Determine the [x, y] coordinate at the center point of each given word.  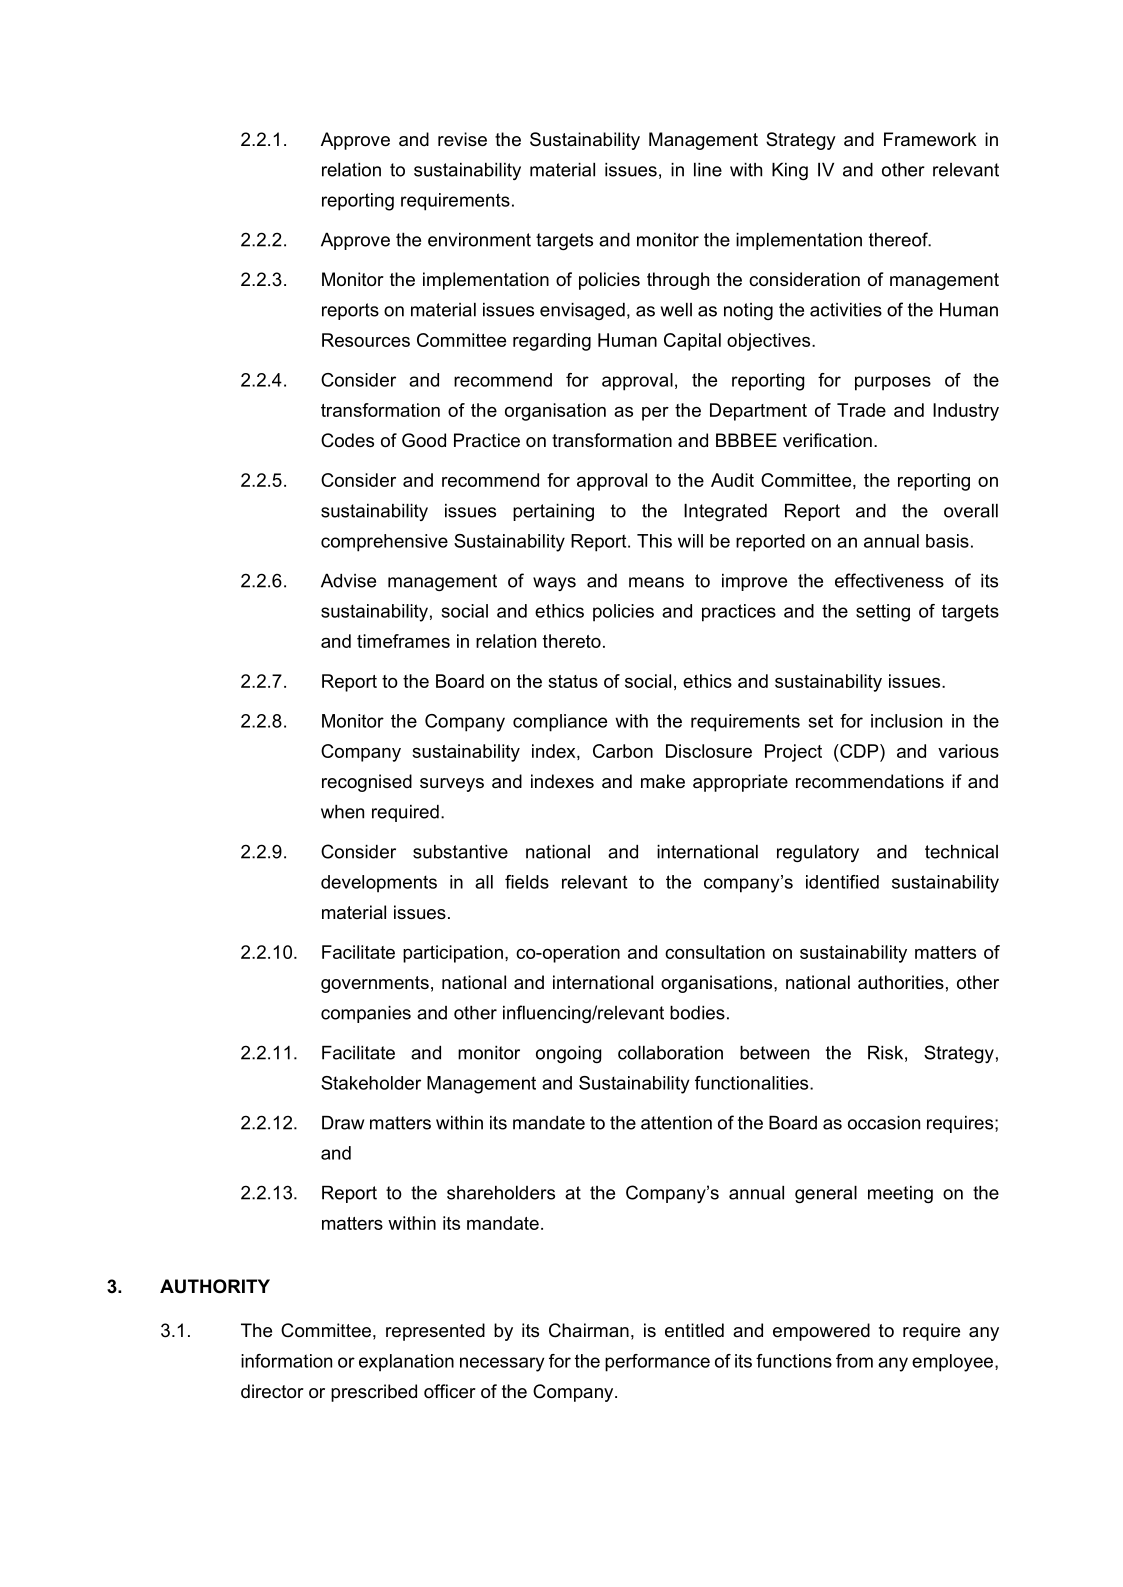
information [286, 1361]
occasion [884, 1123]
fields [527, 882]
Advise [348, 581]
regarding [552, 342]
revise [462, 139]
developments [379, 884]
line [708, 170]
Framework [930, 139]
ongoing [568, 1054]
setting [883, 613]
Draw [343, 1123]
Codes [347, 440]
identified [842, 882]
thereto [572, 641]
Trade [861, 410]
